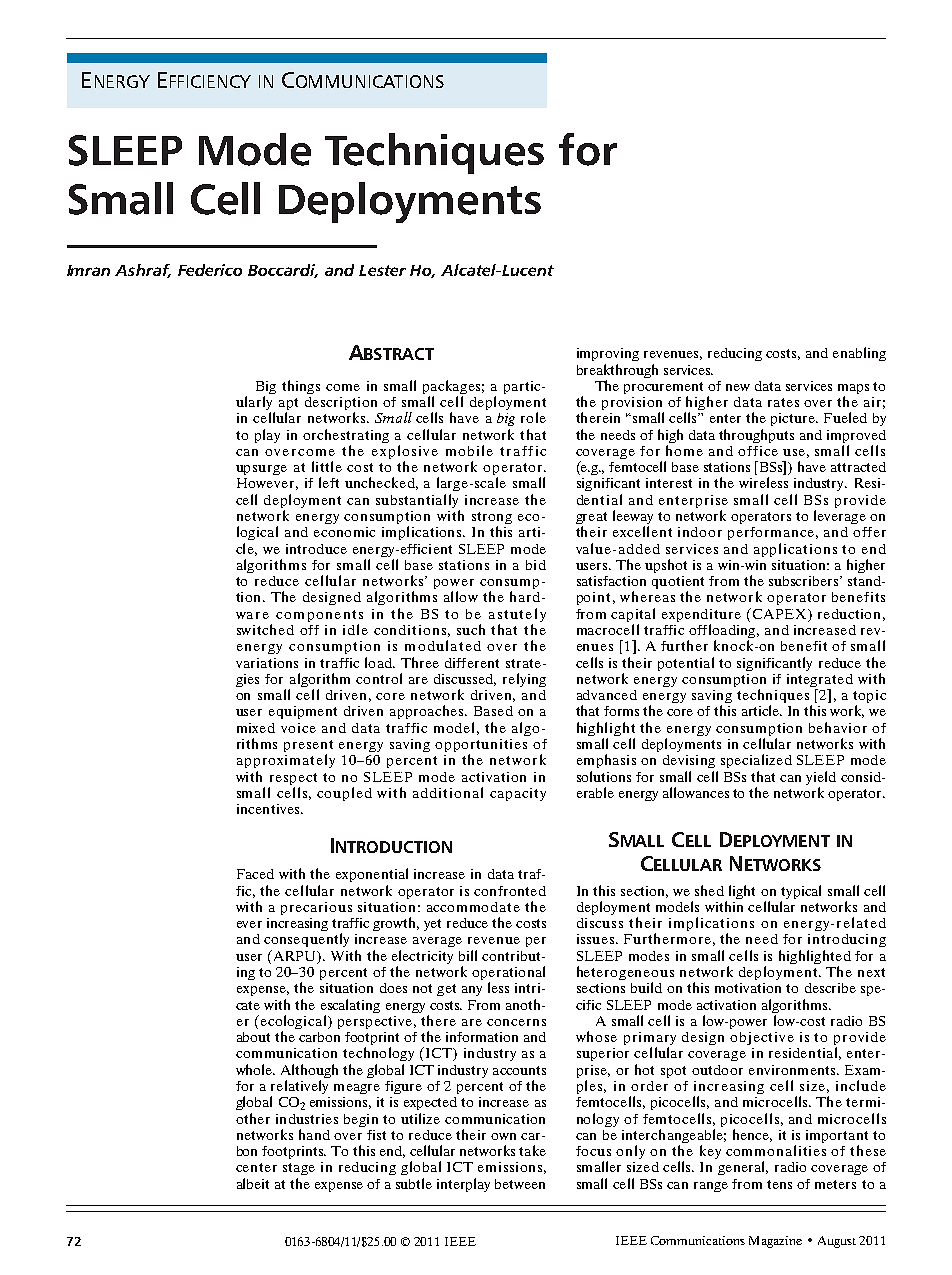 The height and width of the document is (1275, 952). I want to click on Faced, so click(255, 874).
